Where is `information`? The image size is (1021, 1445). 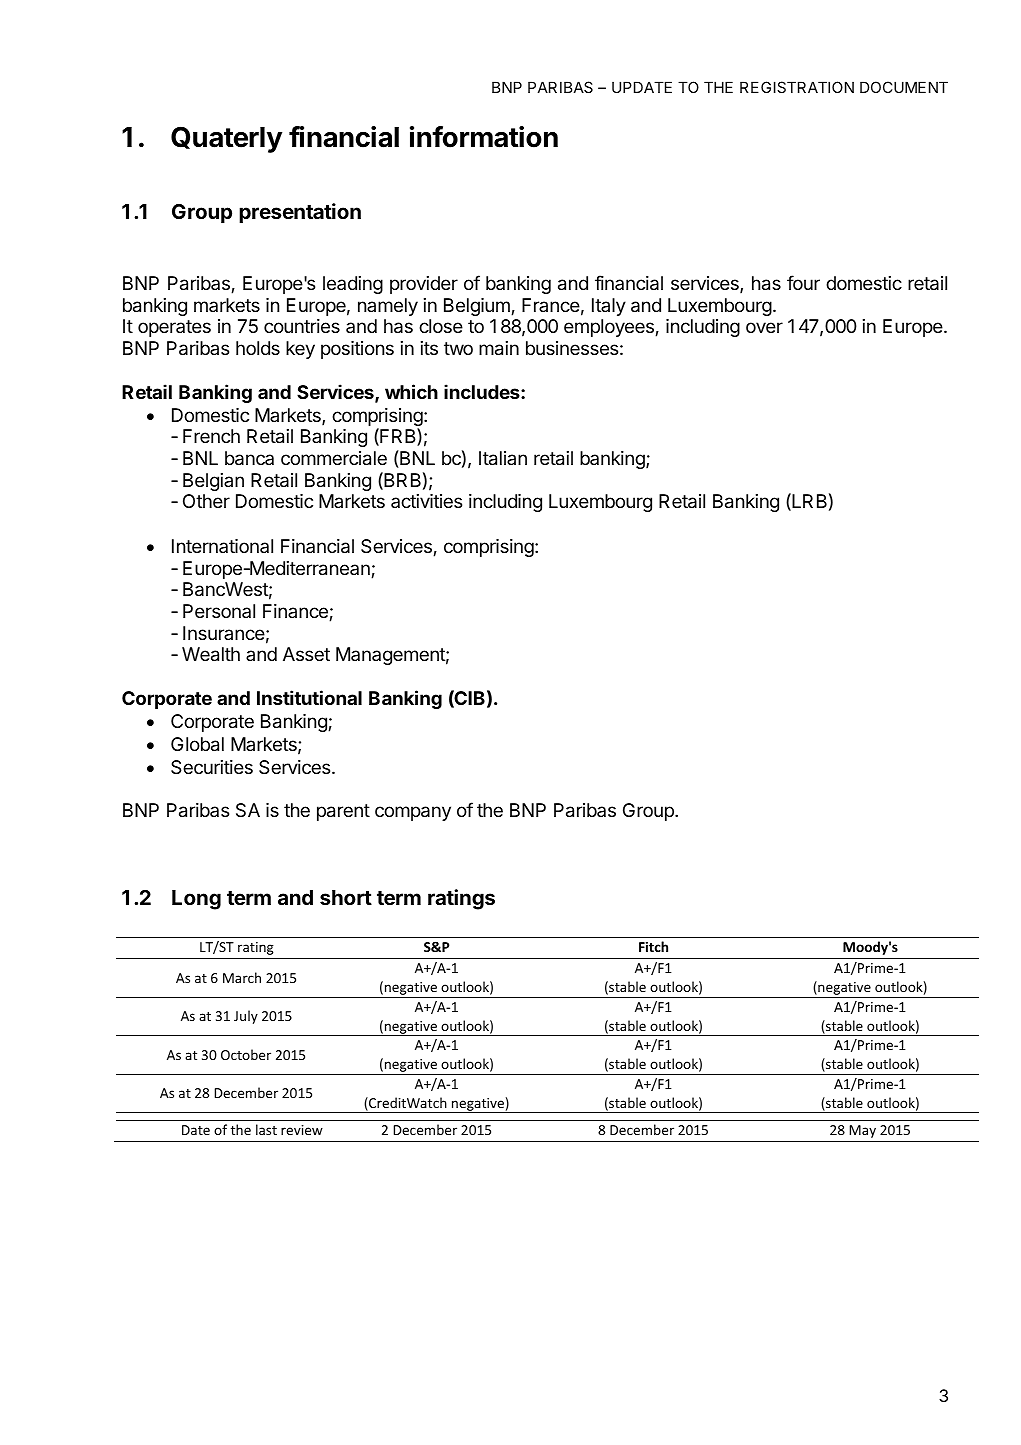 information is located at coordinates (484, 137).
